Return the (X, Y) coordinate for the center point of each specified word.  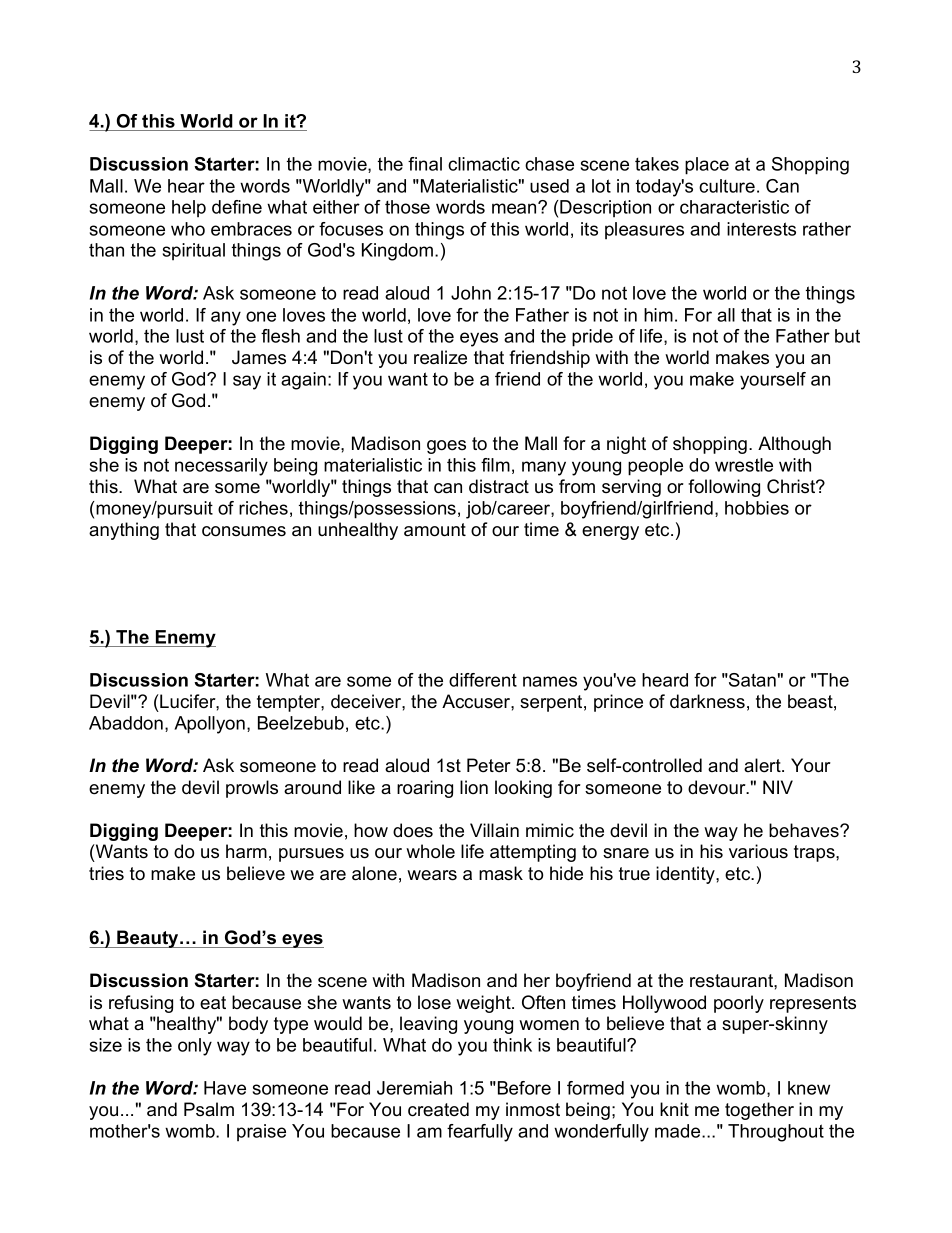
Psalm (209, 1109)
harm (246, 851)
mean (515, 208)
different (483, 680)
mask (501, 873)
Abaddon (126, 723)
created (438, 1109)
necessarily (221, 467)
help (189, 208)
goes (446, 447)
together (759, 1111)
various (758, 851)
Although (794, 445)
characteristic (734, 207)
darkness (707, 701)
